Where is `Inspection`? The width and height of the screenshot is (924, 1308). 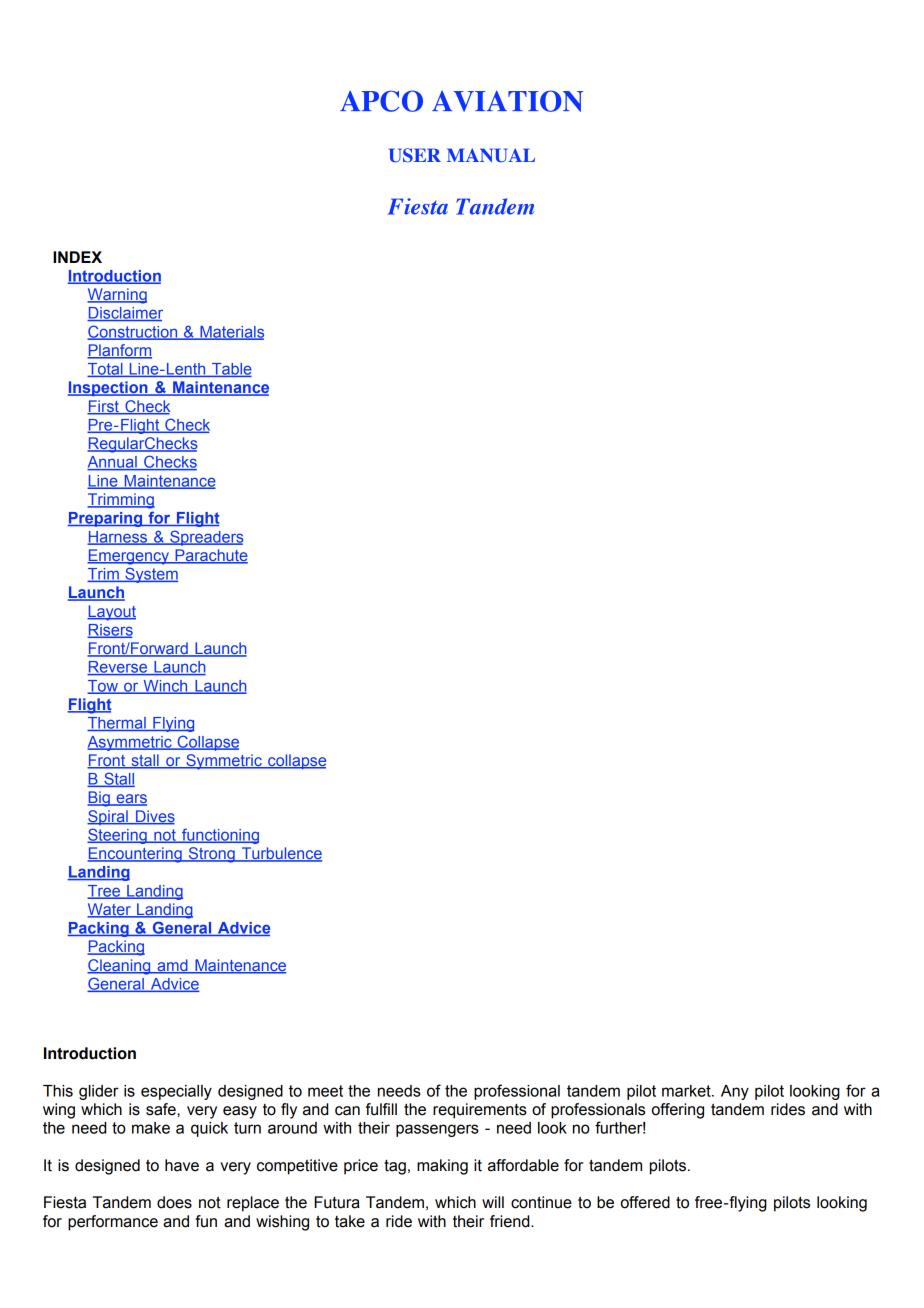 Inspection is located at coordinates (109, 388).
